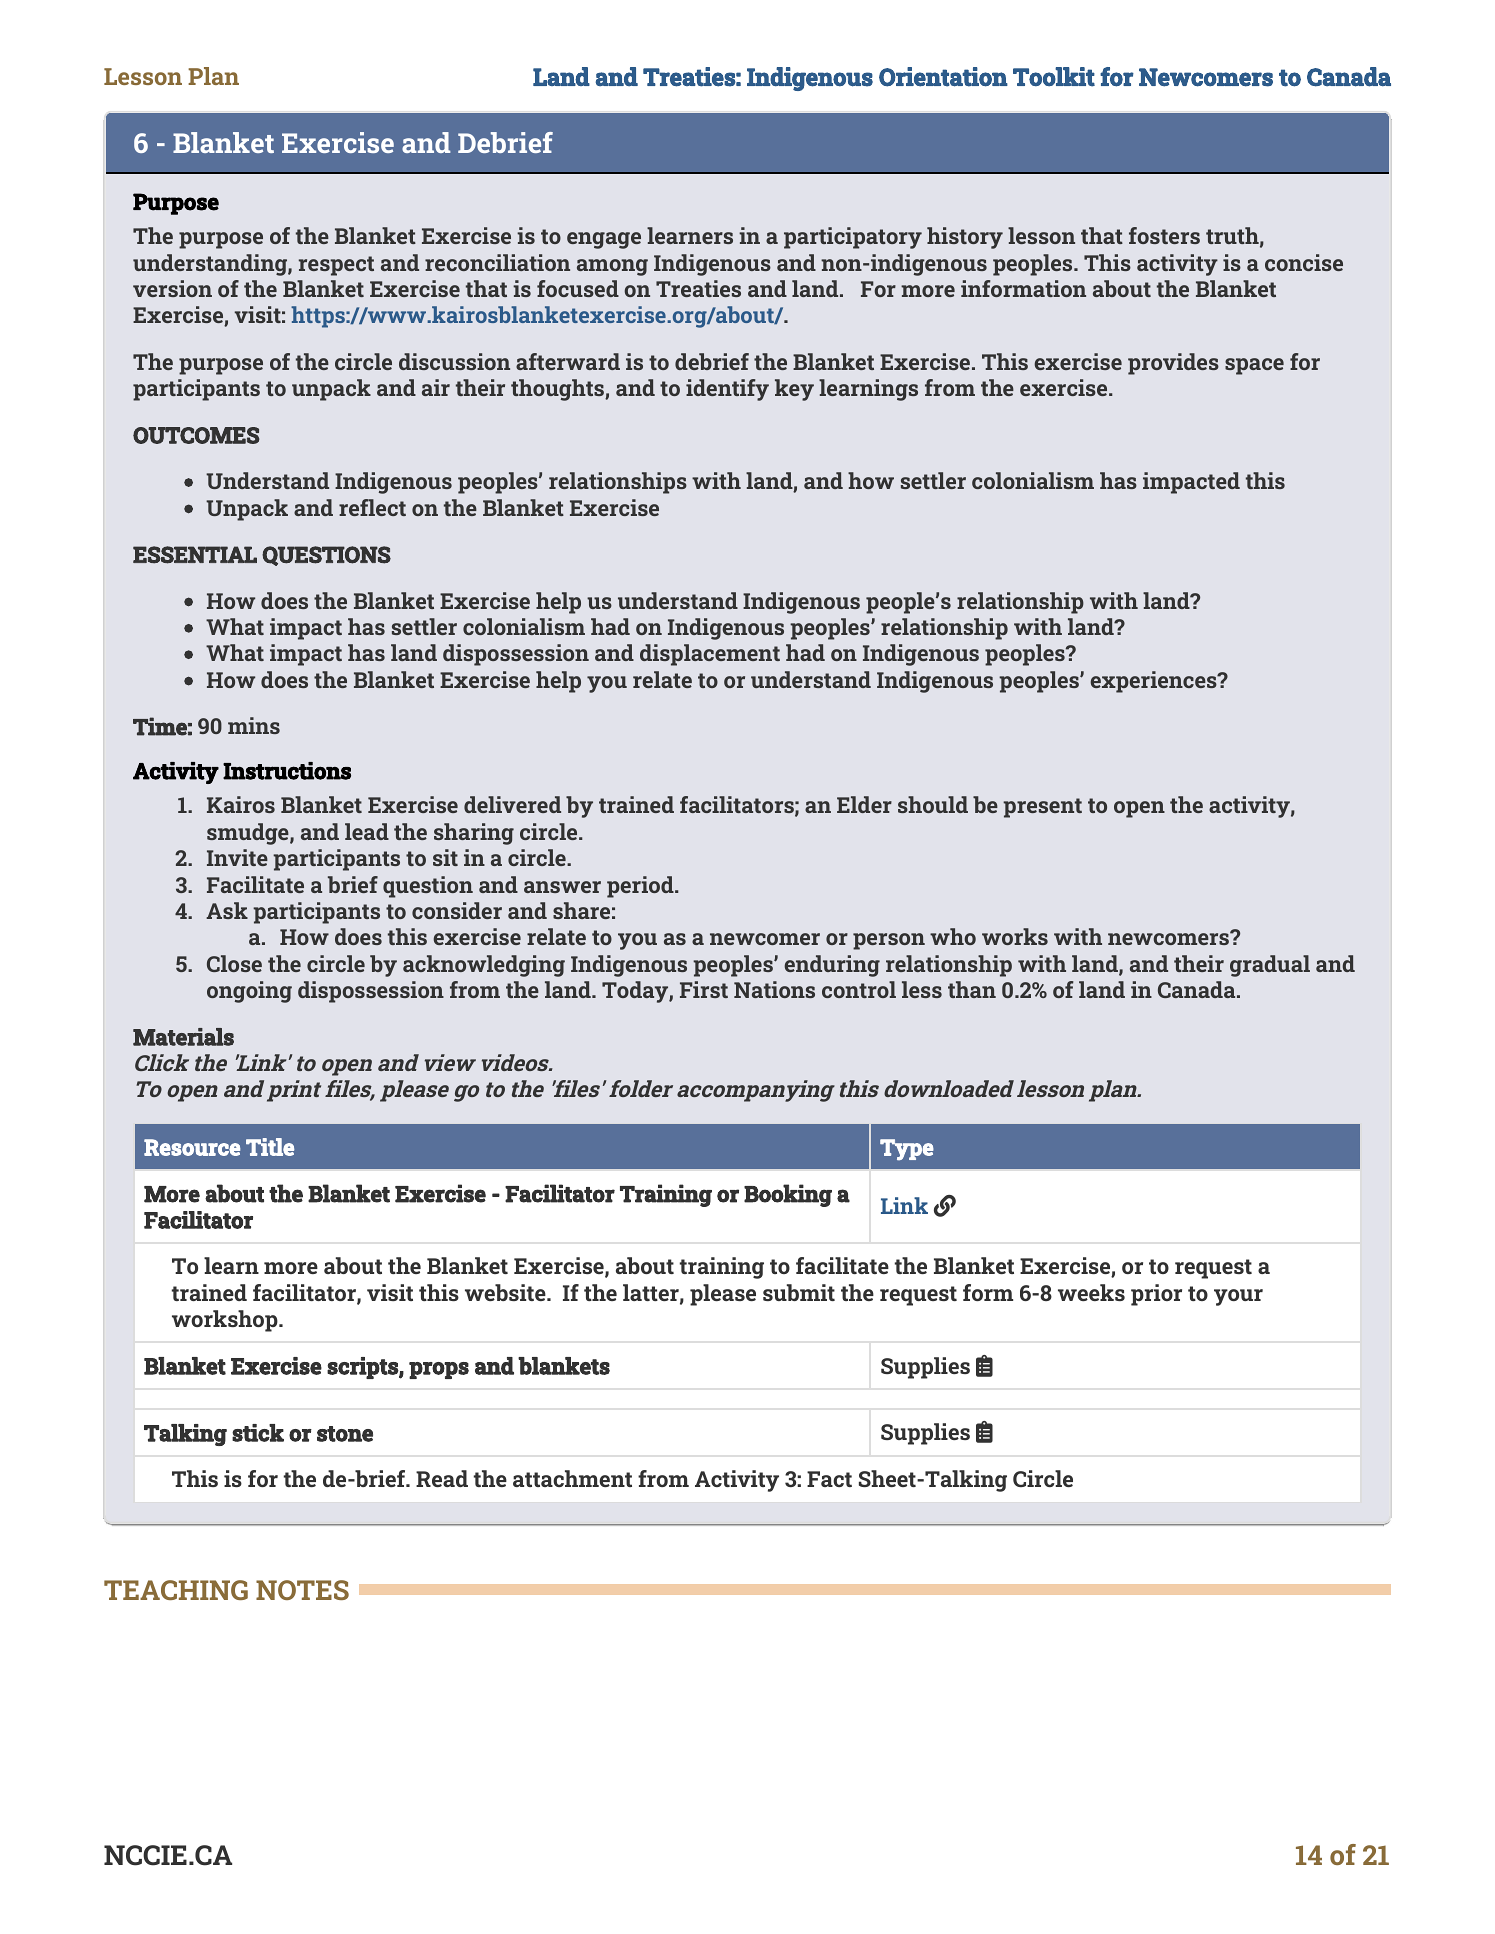 The height and width of the image is (1934, 1495). I want to click on Title, so click(270, 1147).
